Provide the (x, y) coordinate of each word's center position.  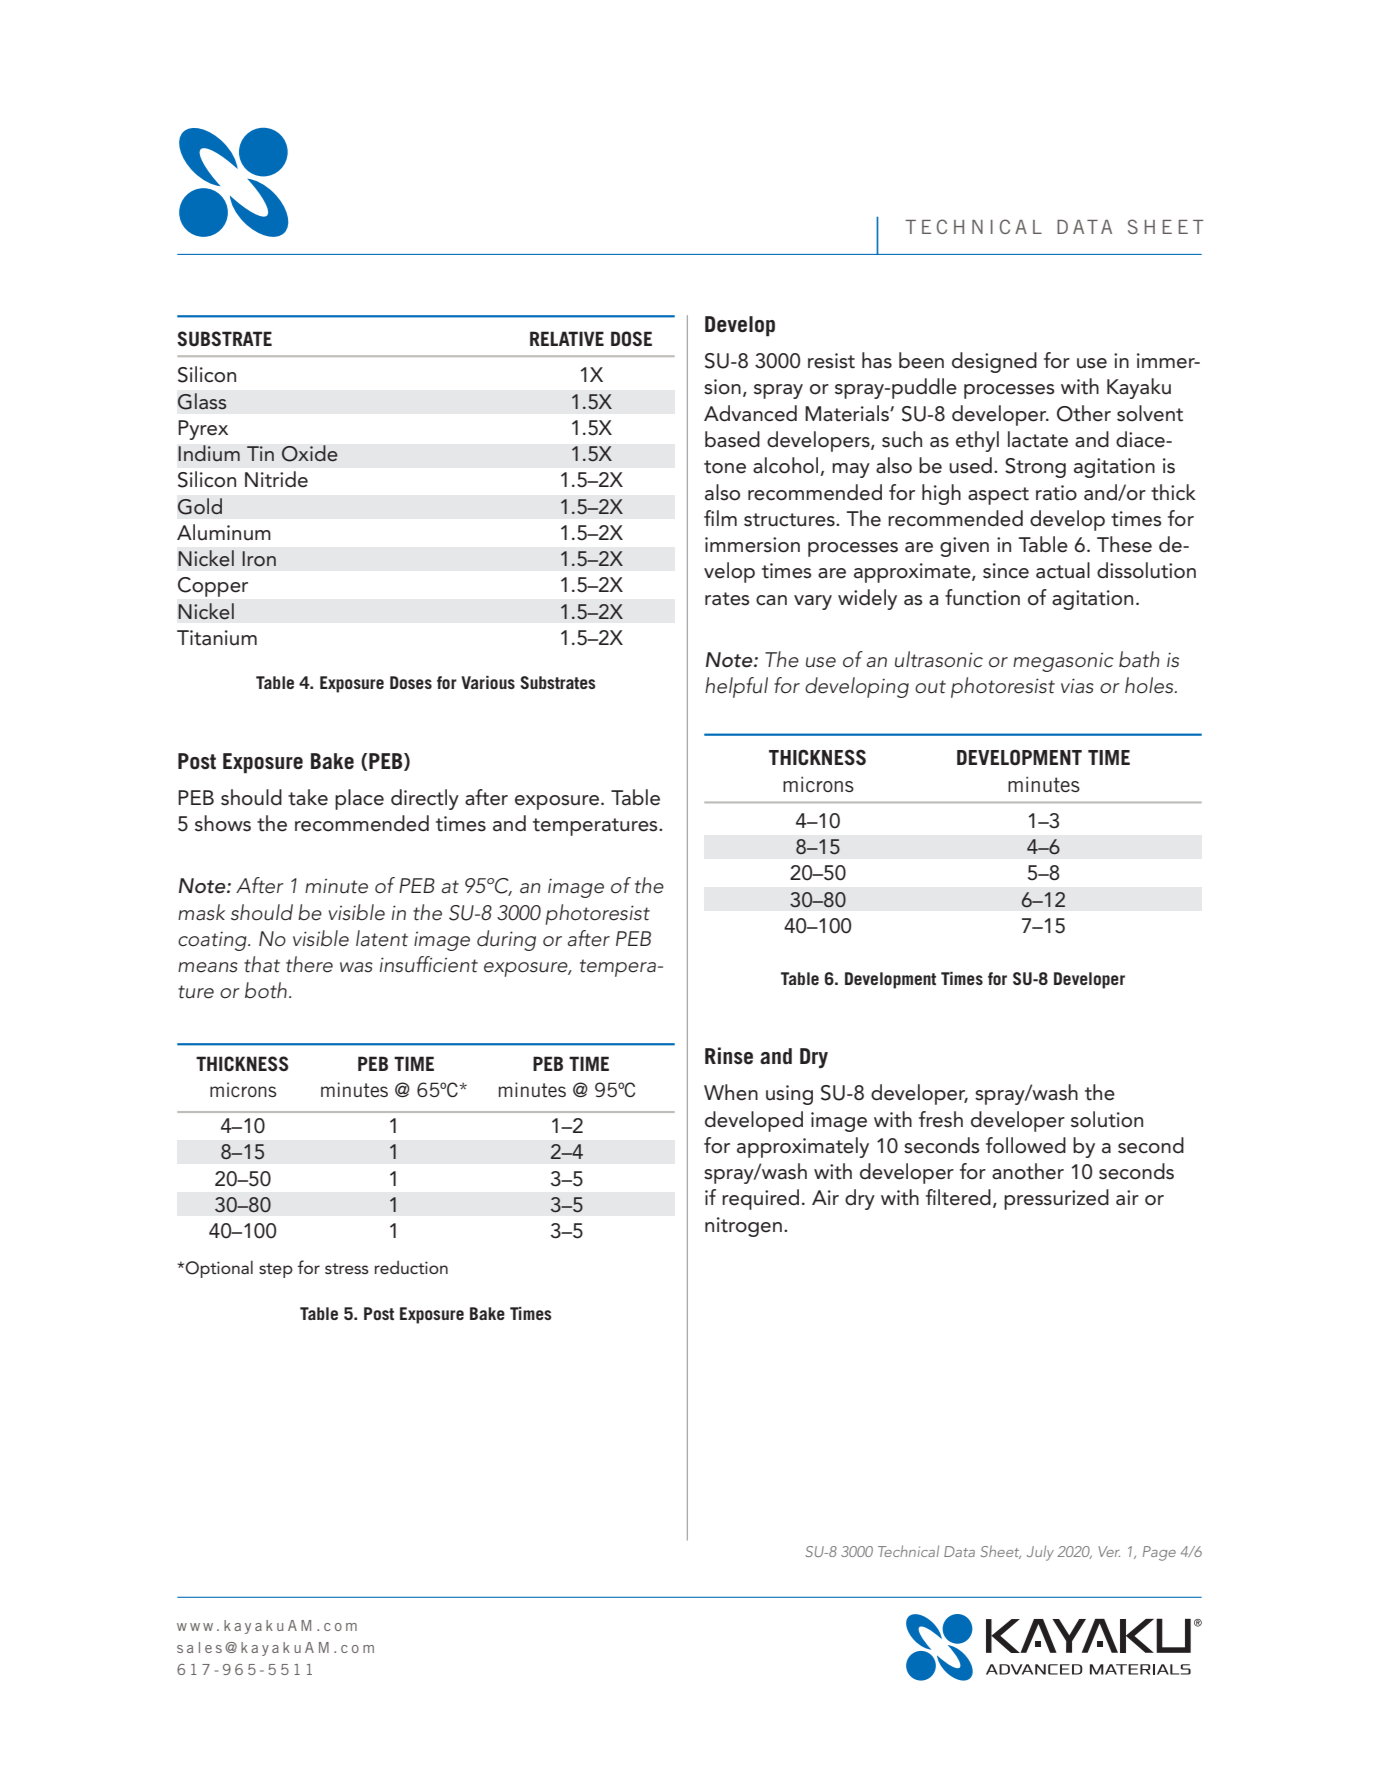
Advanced (750, 413)
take (308, 797)
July (1040, 1553)
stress (347, 1268)
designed (994, 362)
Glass (202, 401)
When (731, 1092)
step (276, 1270)
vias (1077, 686)
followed (1026, 1145)
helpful (736, 687)
